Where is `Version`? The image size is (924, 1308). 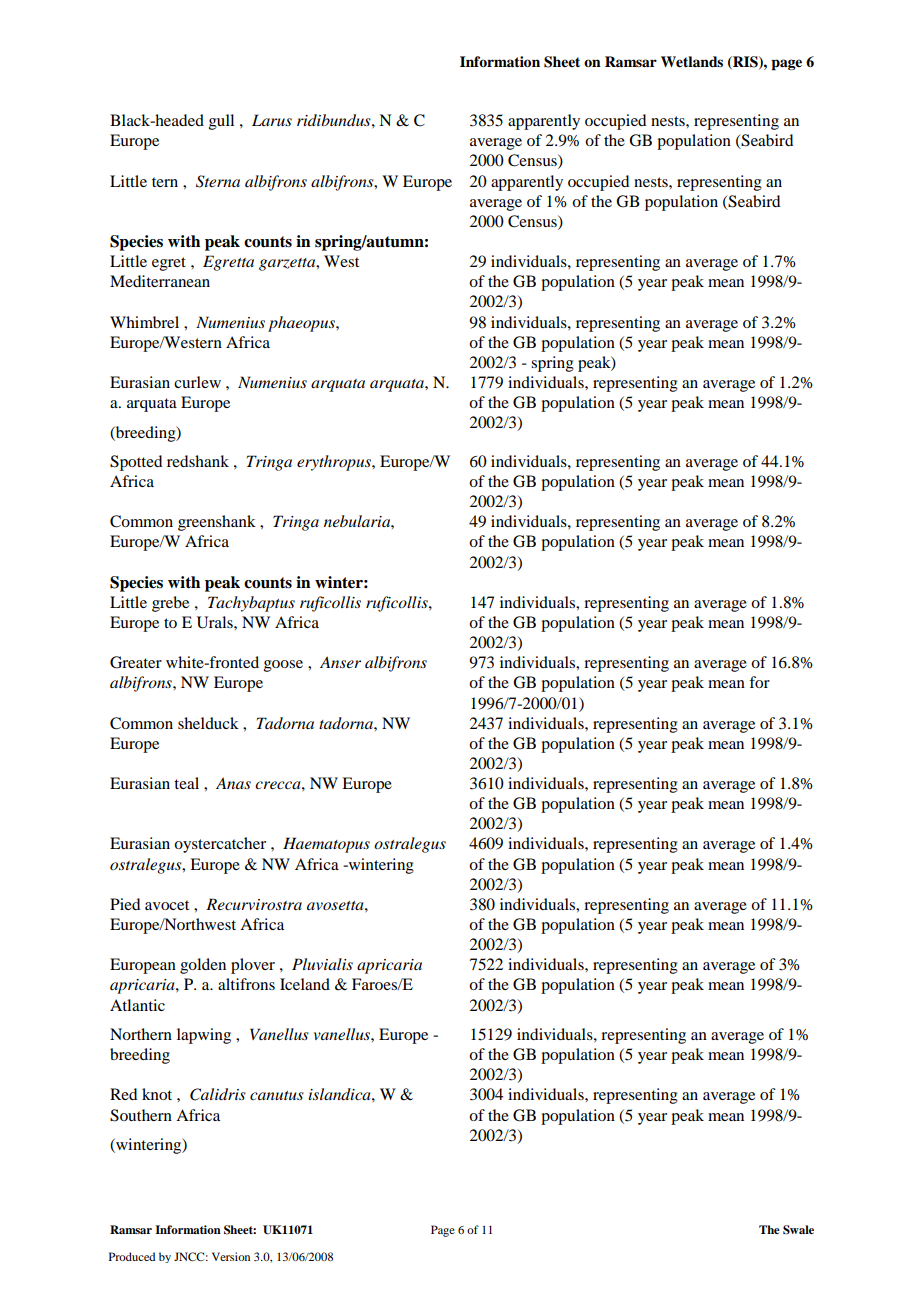 Version is located at coordinates (231, 1256).
